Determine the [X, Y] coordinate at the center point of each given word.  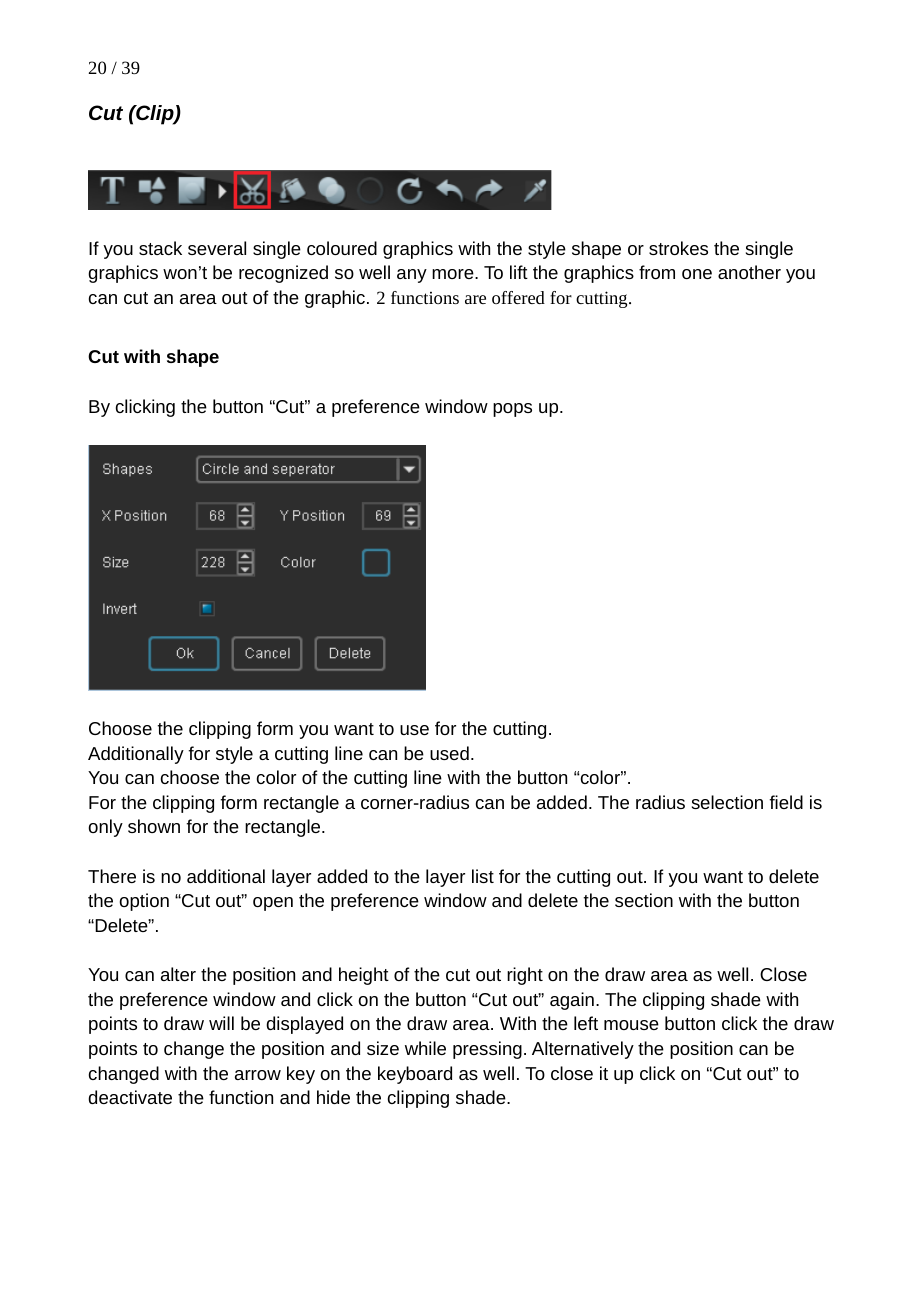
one [697, 274]
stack [160, 248]
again [572, 1001]
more [454, 274]
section [644, 900]
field [786, 802]
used [449, 753]
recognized [283, 274]
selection [727, 802]
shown [154, 826]
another [749, 272]
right [525, 976]
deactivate [130, 1097]
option [144, 902]
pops [512, 410]
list [483, 876]
